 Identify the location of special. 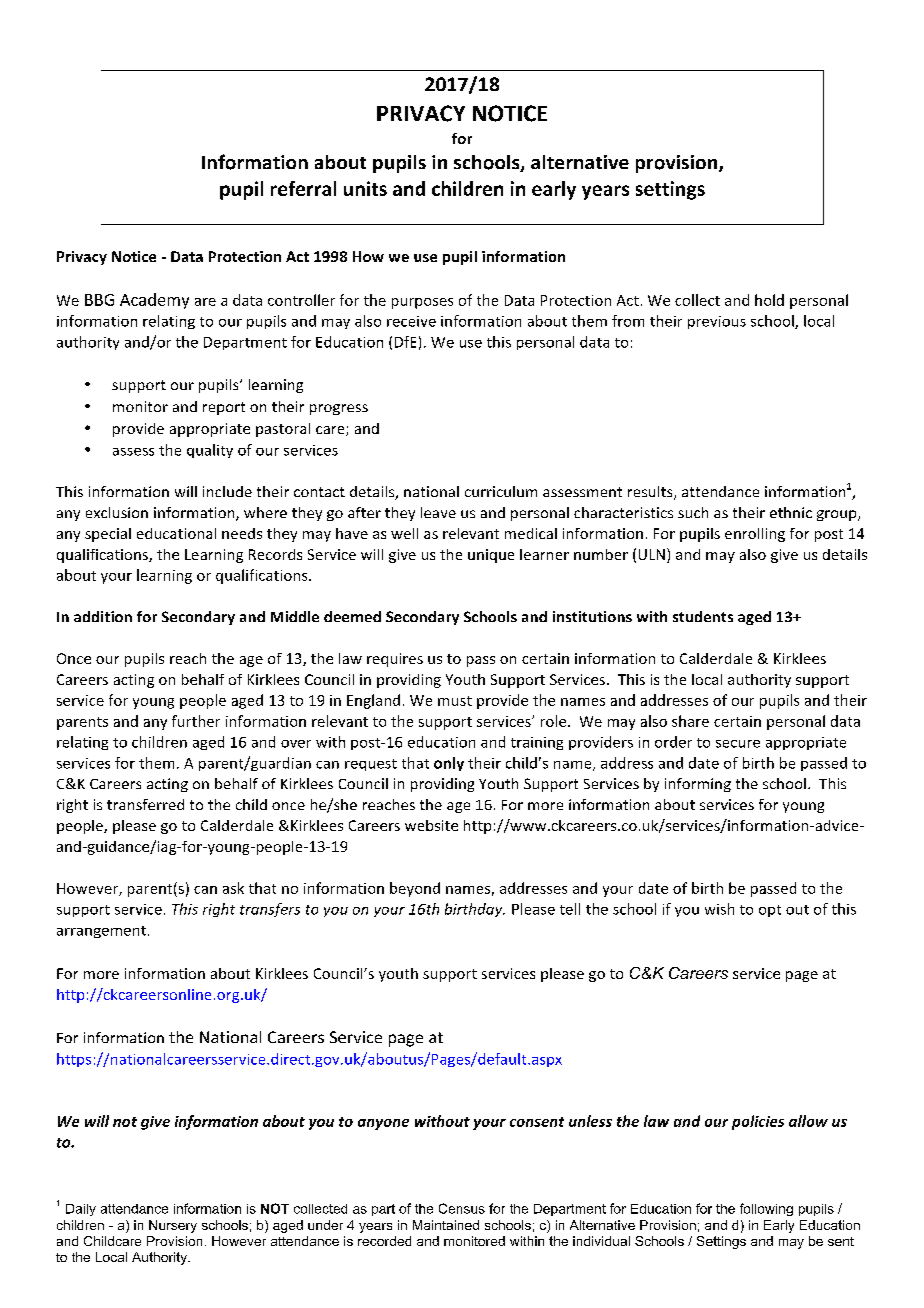
(108, 535).
